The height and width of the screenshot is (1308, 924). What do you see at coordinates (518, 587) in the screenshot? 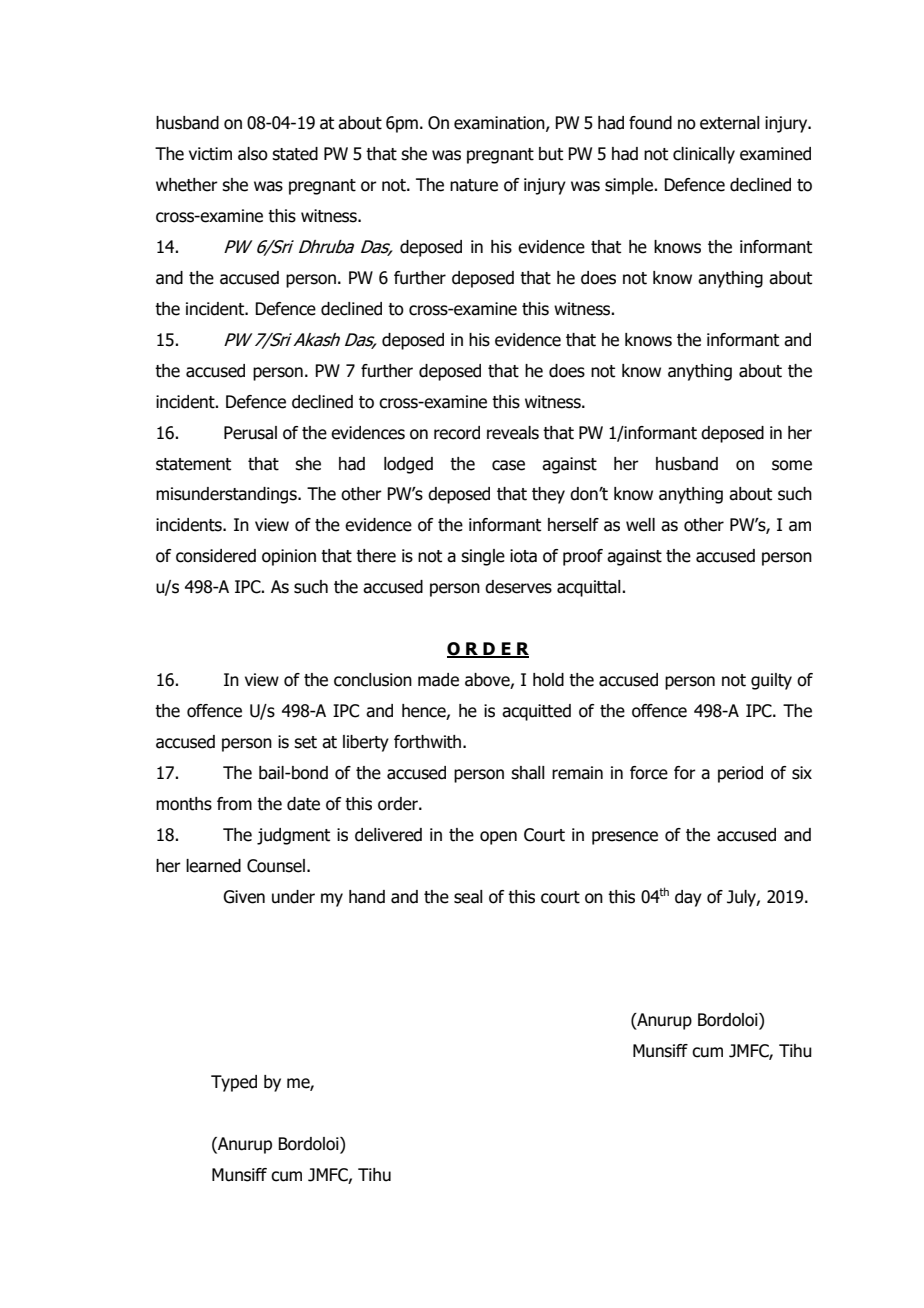
I see `deserves` at bounding box center [518, 587].
